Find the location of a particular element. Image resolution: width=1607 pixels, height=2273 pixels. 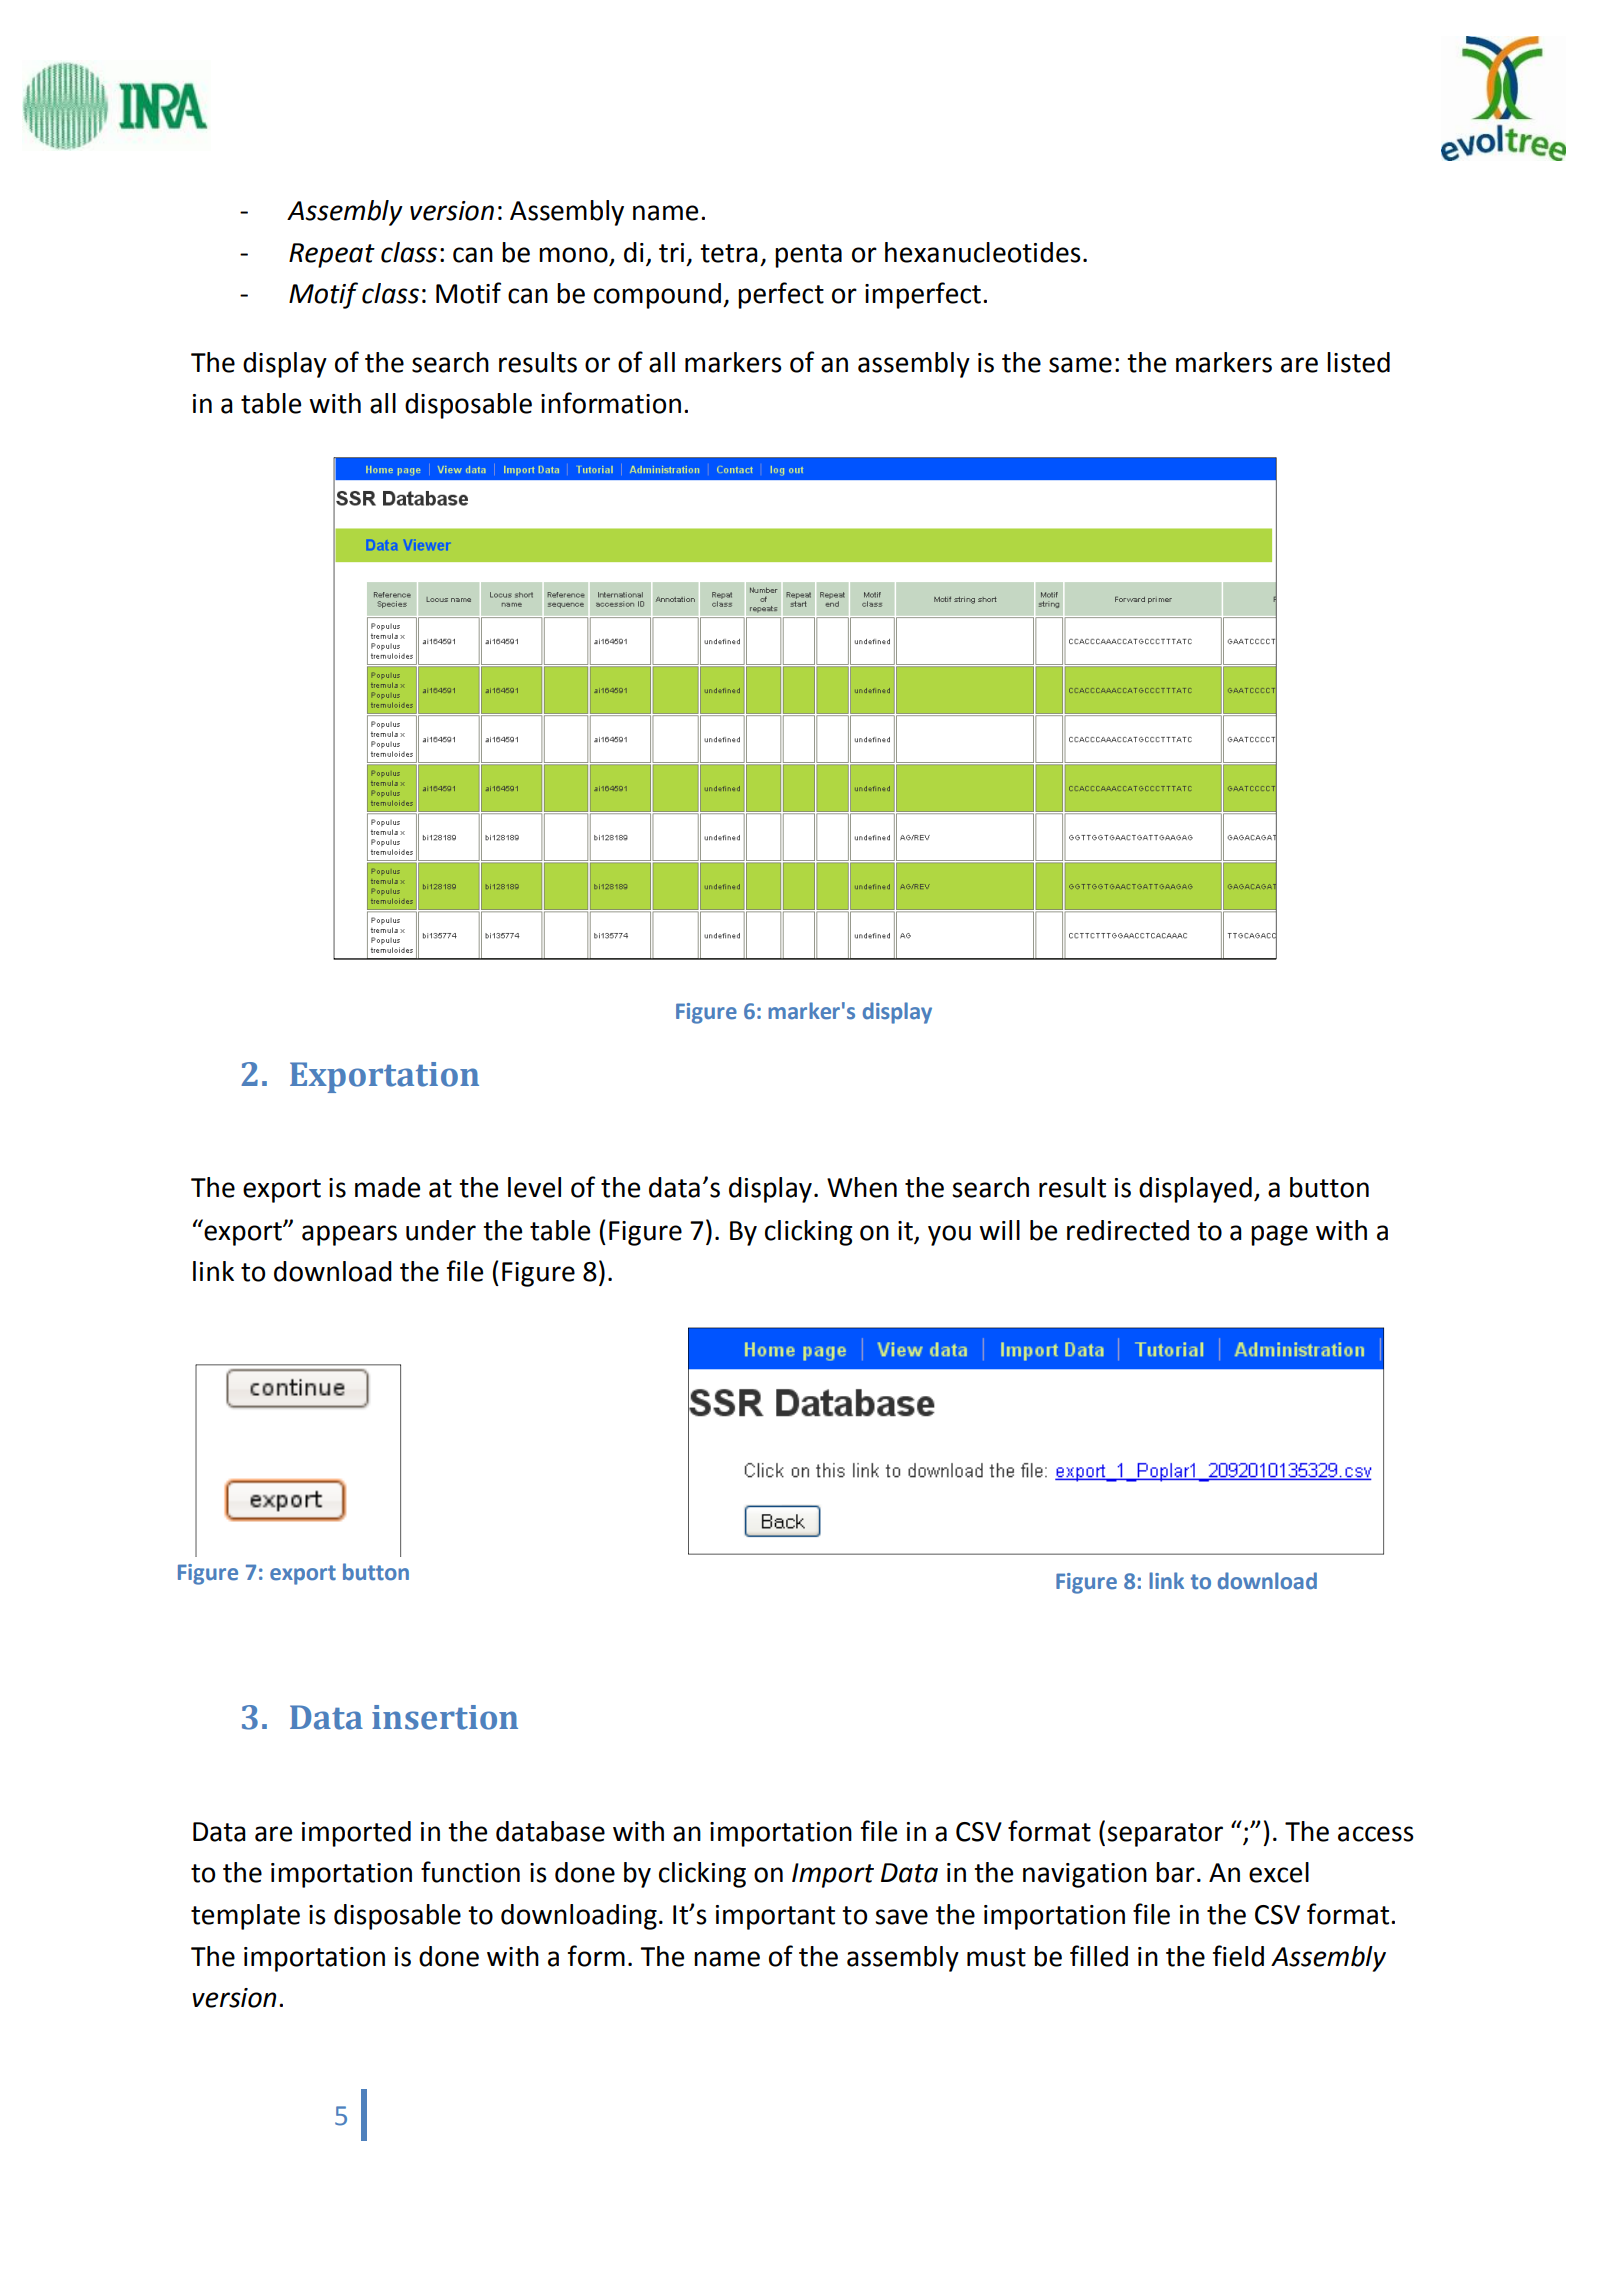

compound is located at coordinates (659, 296).
